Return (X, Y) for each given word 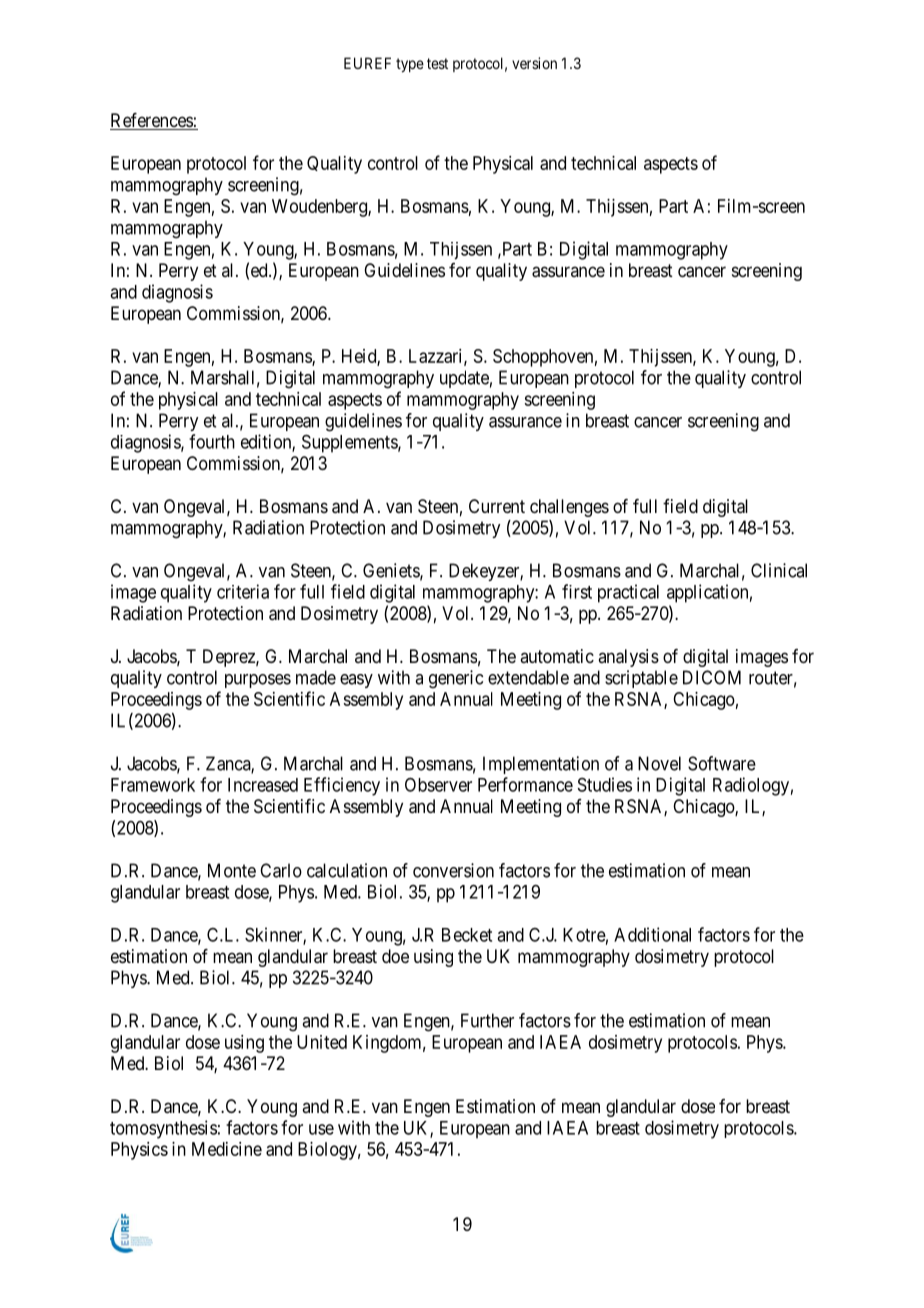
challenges (569, 508)
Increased (263, 785)
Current (497, 506)
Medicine (227, 1149)
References (152, 121)
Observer (438, 785)
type (410, 65)
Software (722, 763)
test (437, 63)
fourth (212, 441)
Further (487, 1020)
